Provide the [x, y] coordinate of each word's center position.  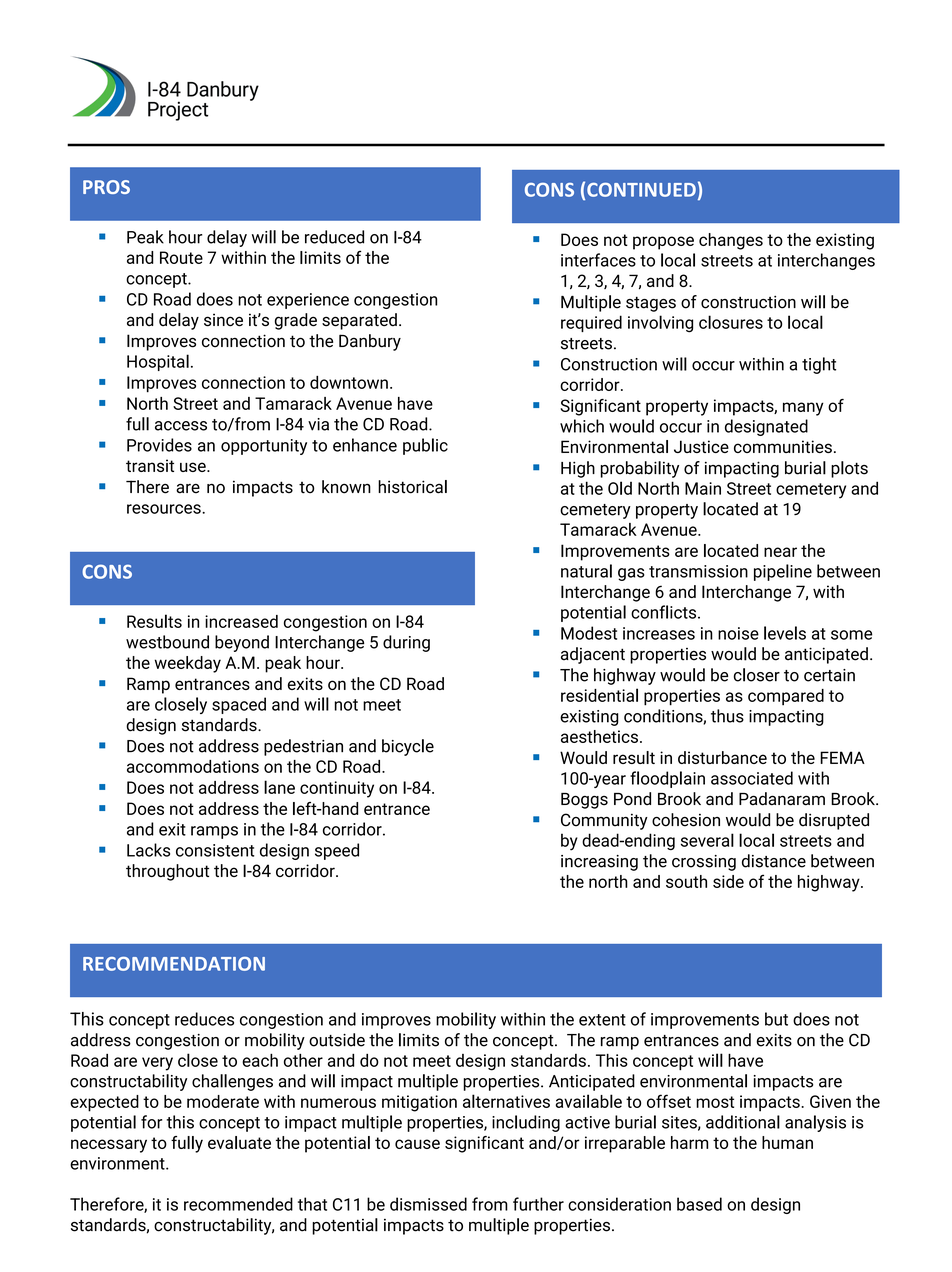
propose [663, 243]
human [787, 1142]
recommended [238, 1204]
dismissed [428, 1204]
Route [181, 257]
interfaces [598, 260]
